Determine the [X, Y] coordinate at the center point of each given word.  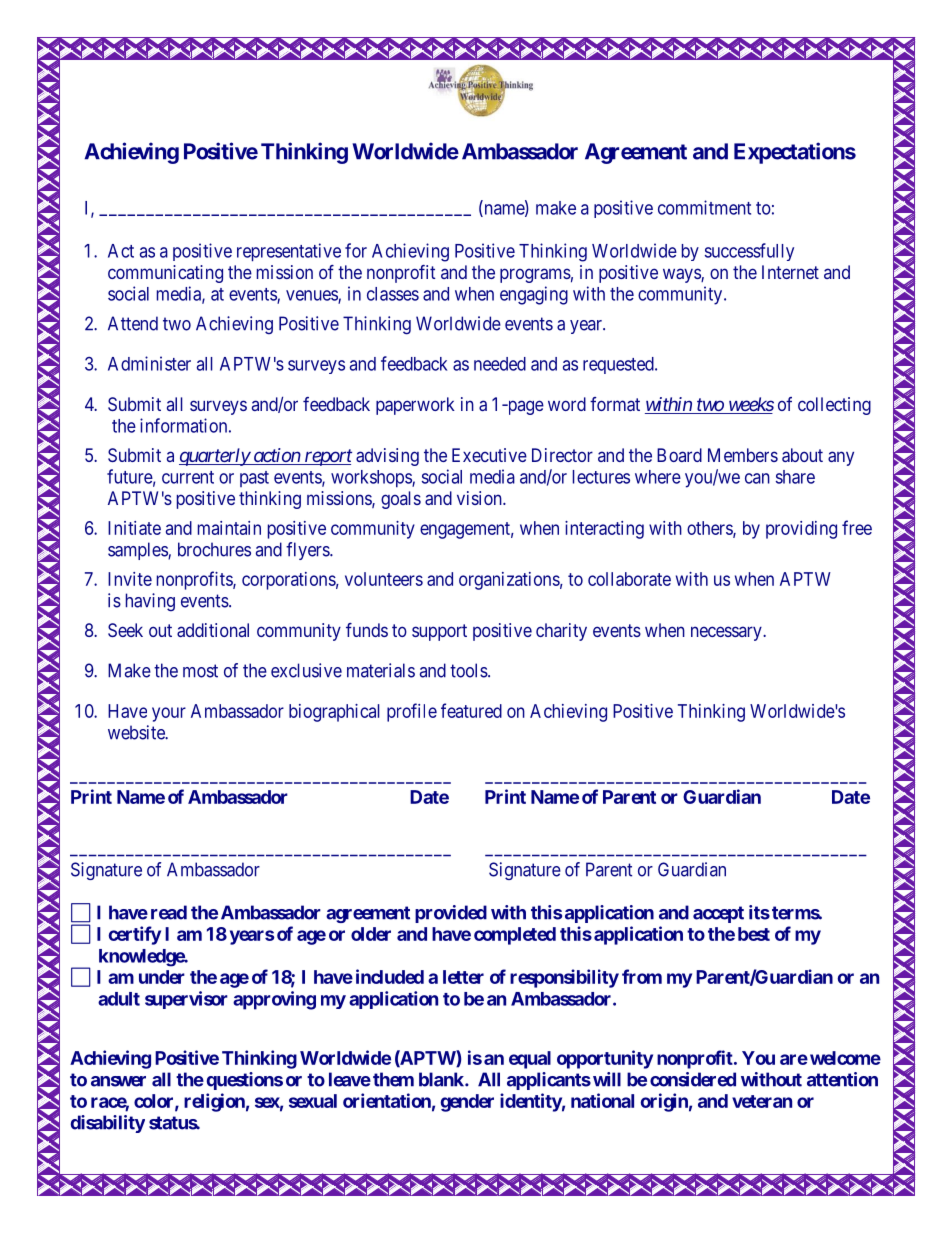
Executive [489, 455]
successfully [749, 252]
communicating [165, 274]
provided [451, 914]
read [169, 912]
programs [535, 275]
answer [118, 1081]
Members [743, 455]
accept [718, 914]
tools [469, 670]
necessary [727, 633]
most [200, 671]
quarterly [215, 457]
